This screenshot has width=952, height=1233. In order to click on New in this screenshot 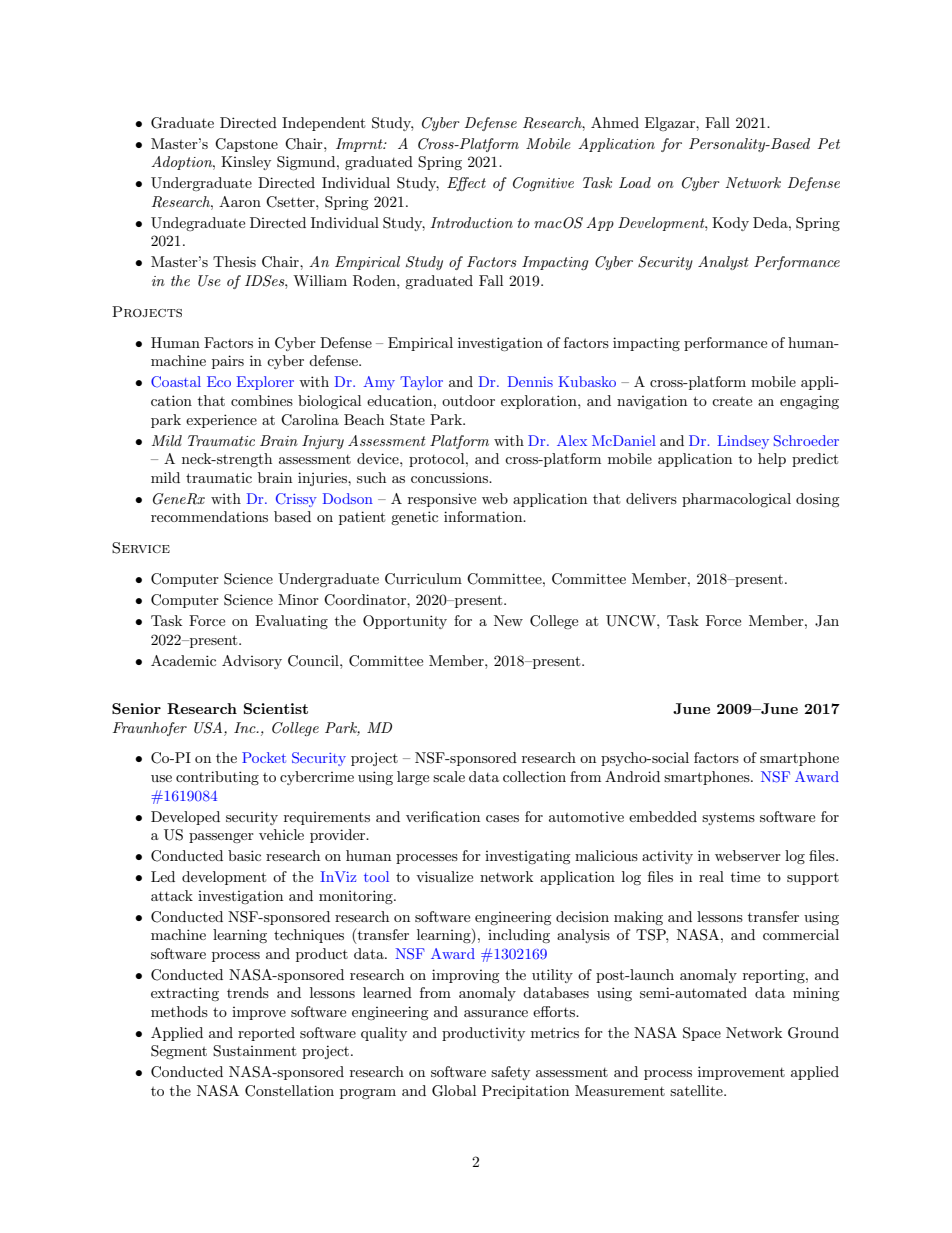, I will do `click(508, 620)`.
